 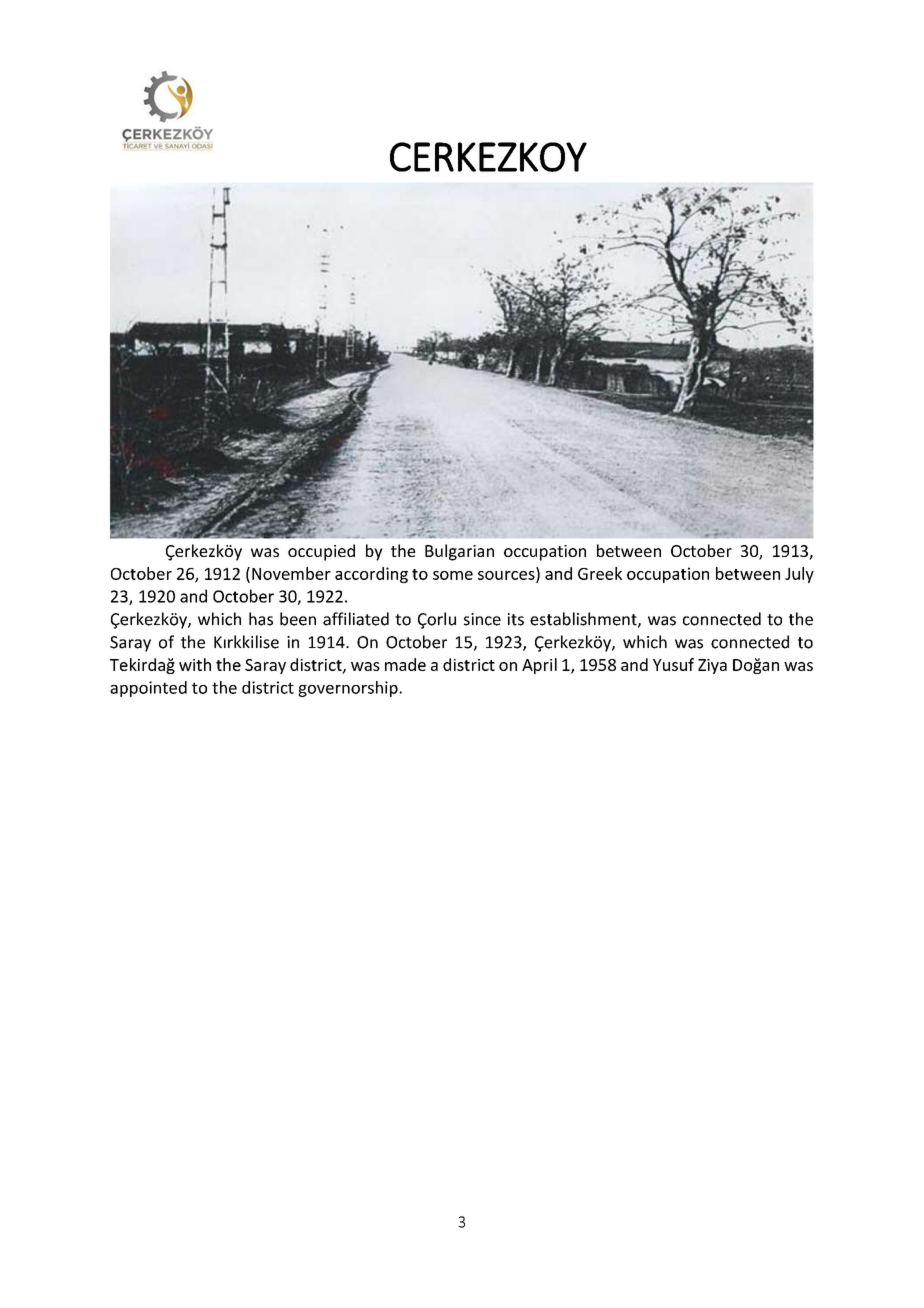 What do you see at coordinates (321, 552) in the image?
I see `occupied` at bounding box center [321, 552].
